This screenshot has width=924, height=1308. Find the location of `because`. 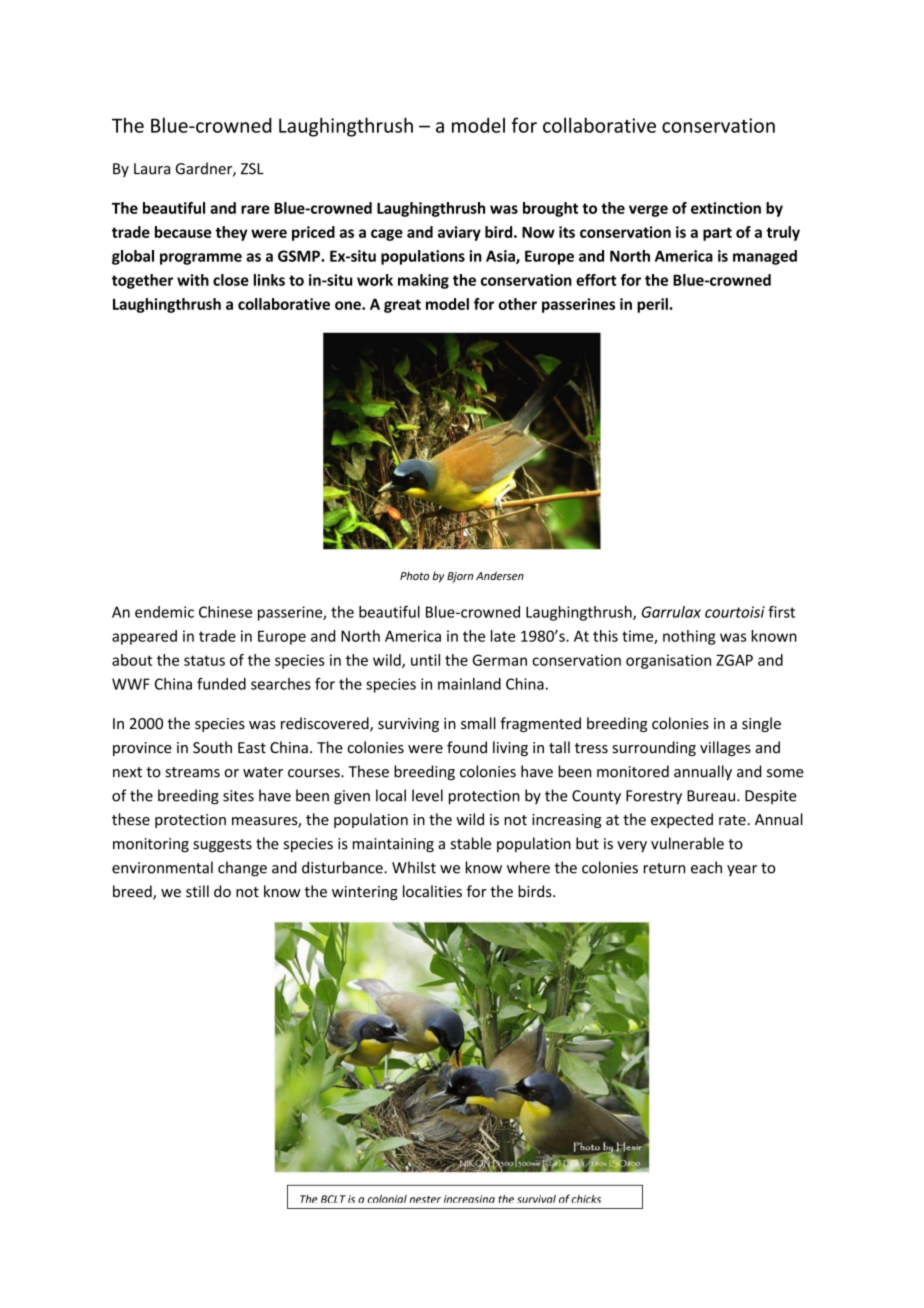

because is located at coordinates (183, 232).
